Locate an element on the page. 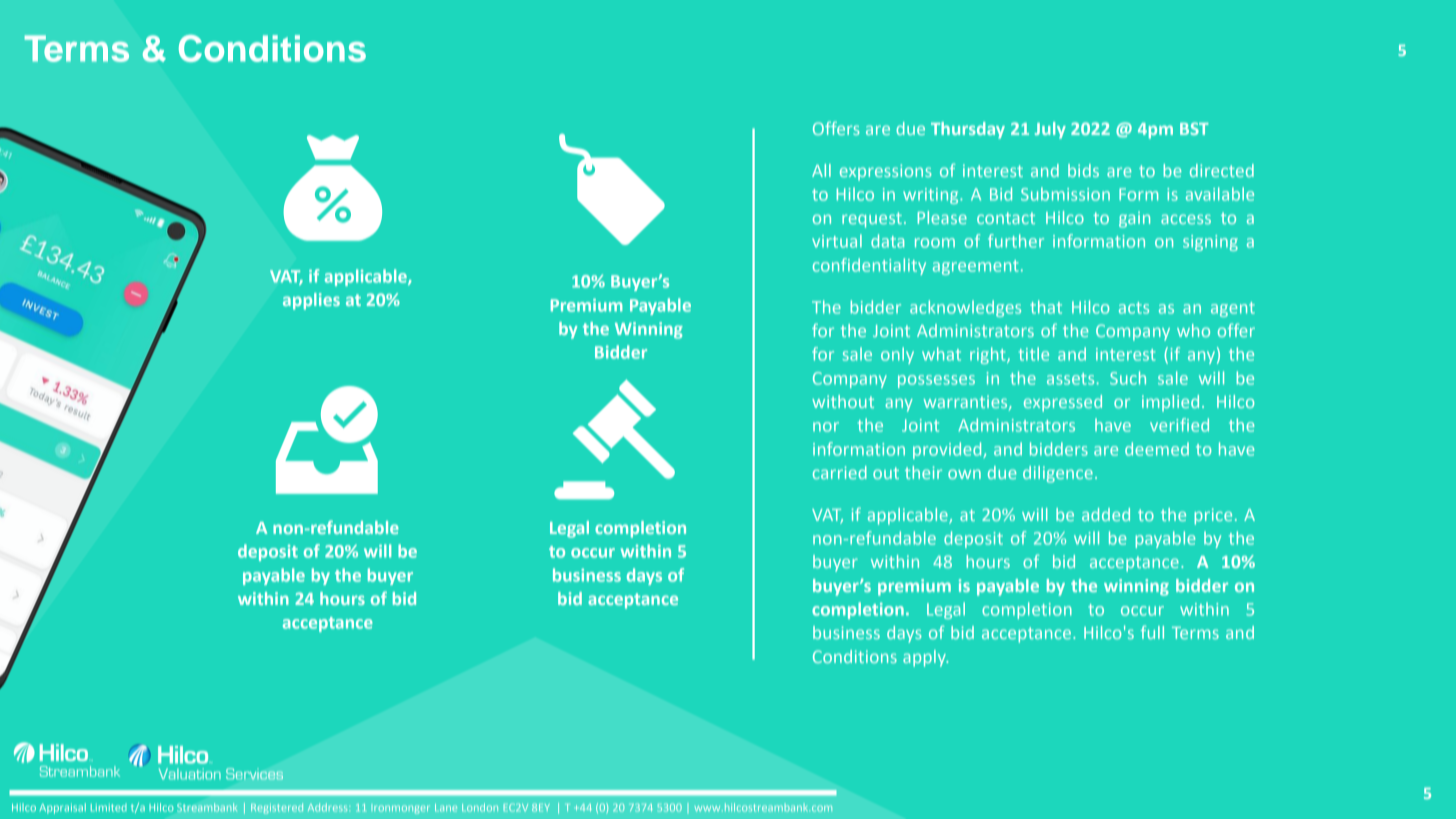 The height and width of the page is (819, 1456). applies is located at coordinates (311, 301).
